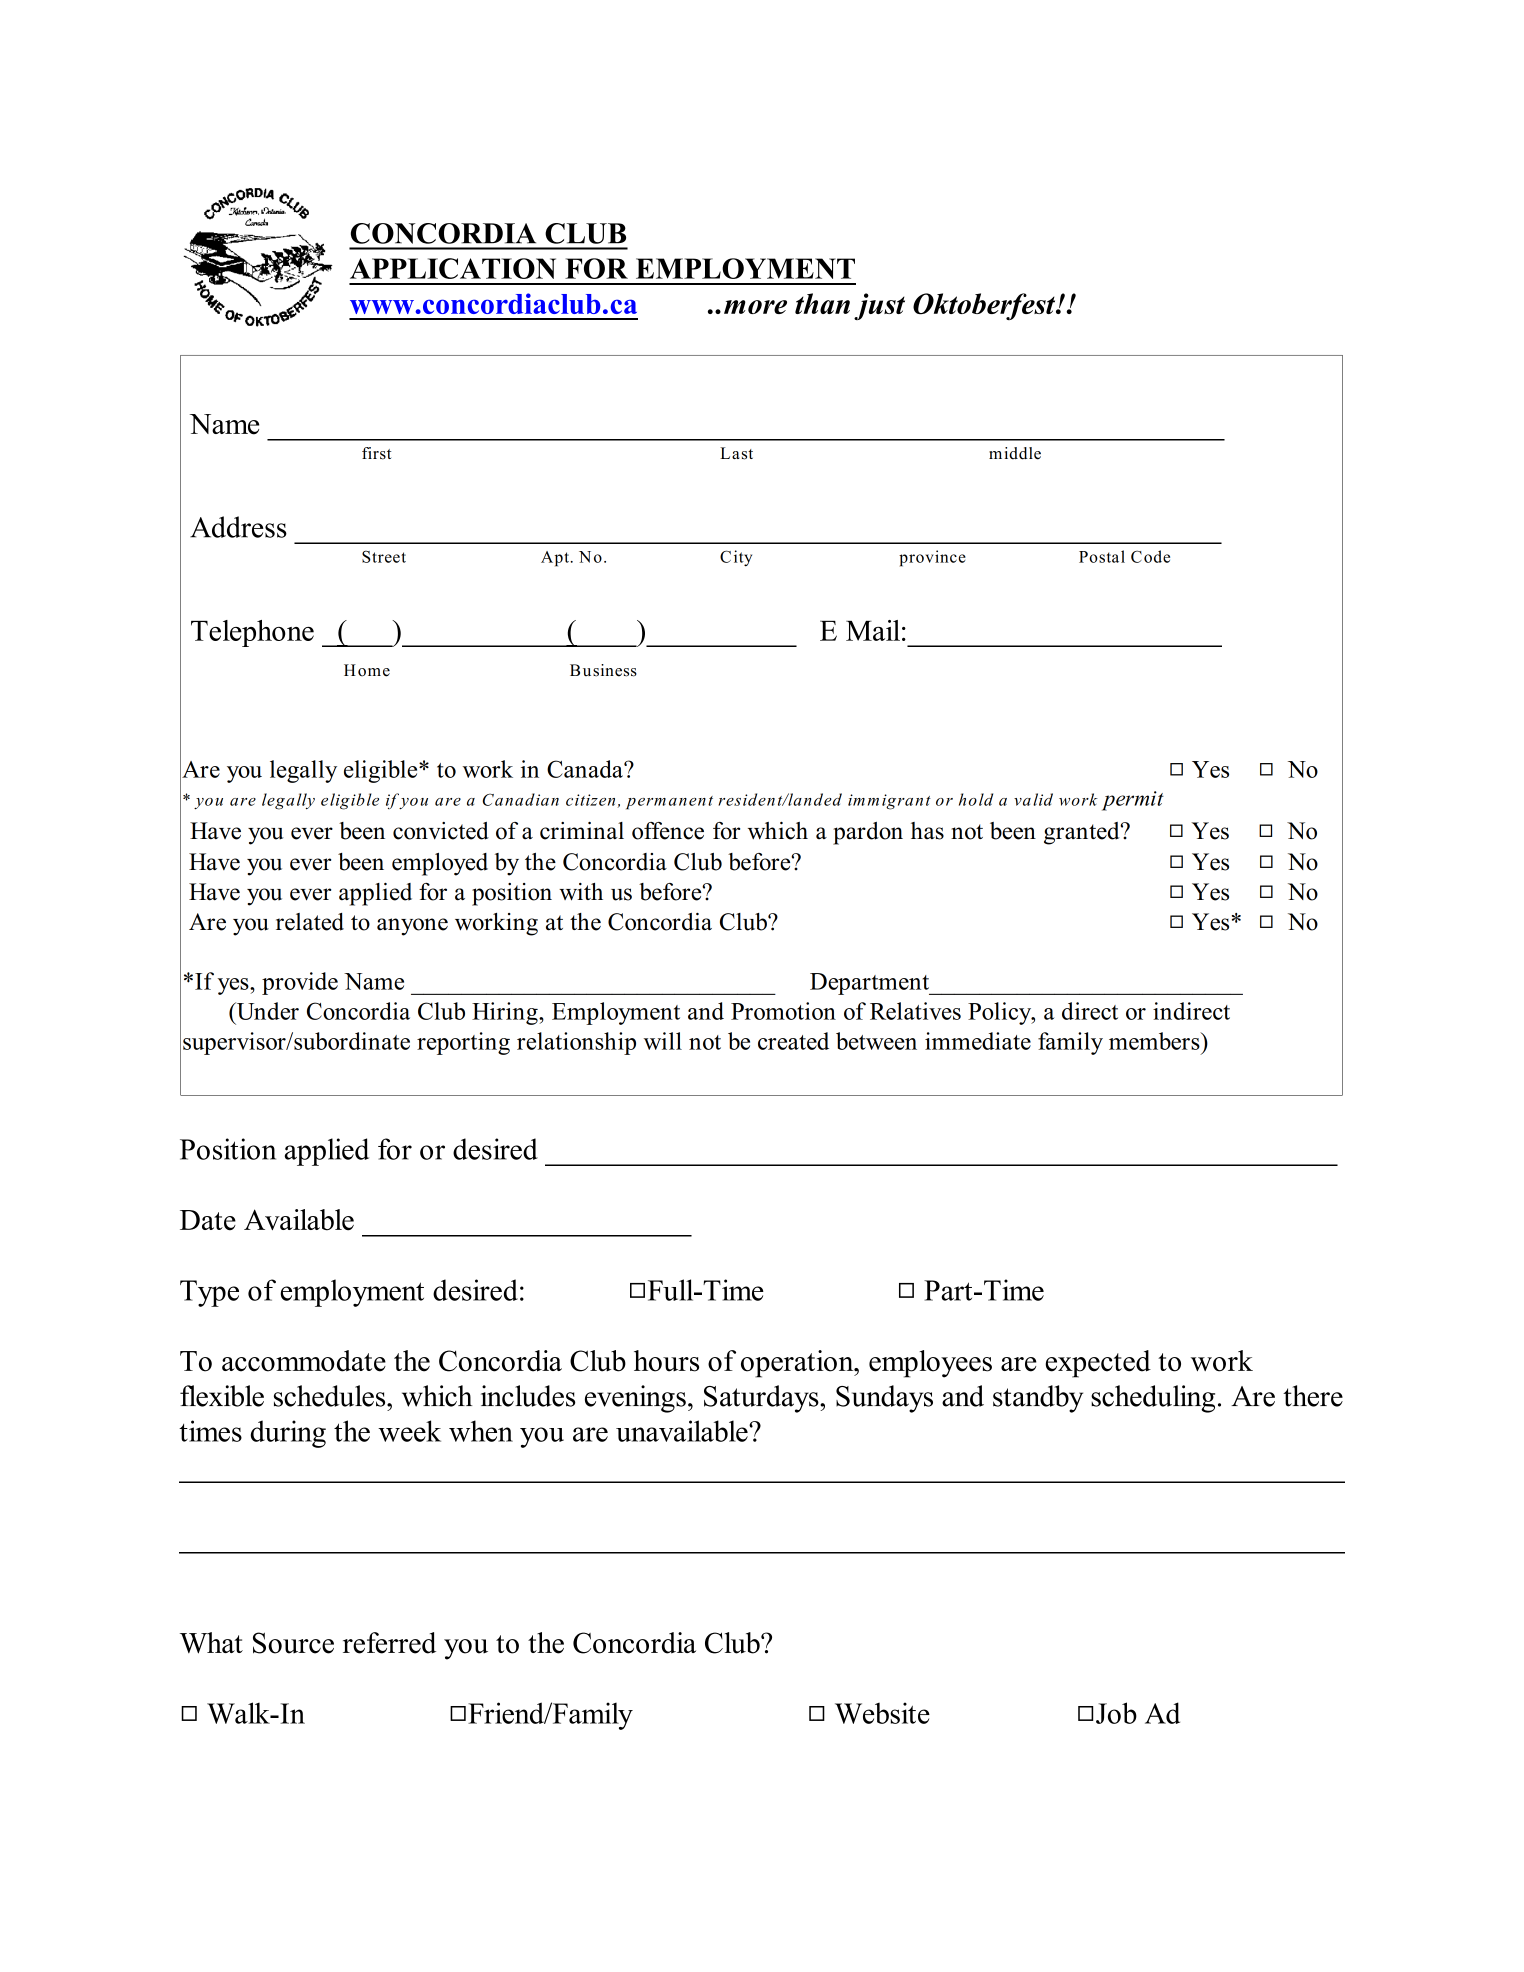 This screenshot has height=1972, width=1524. What do you see at coordinates (1015, 453) in the screenshot?
I see `middle` at bounding box center [1015, 453].
